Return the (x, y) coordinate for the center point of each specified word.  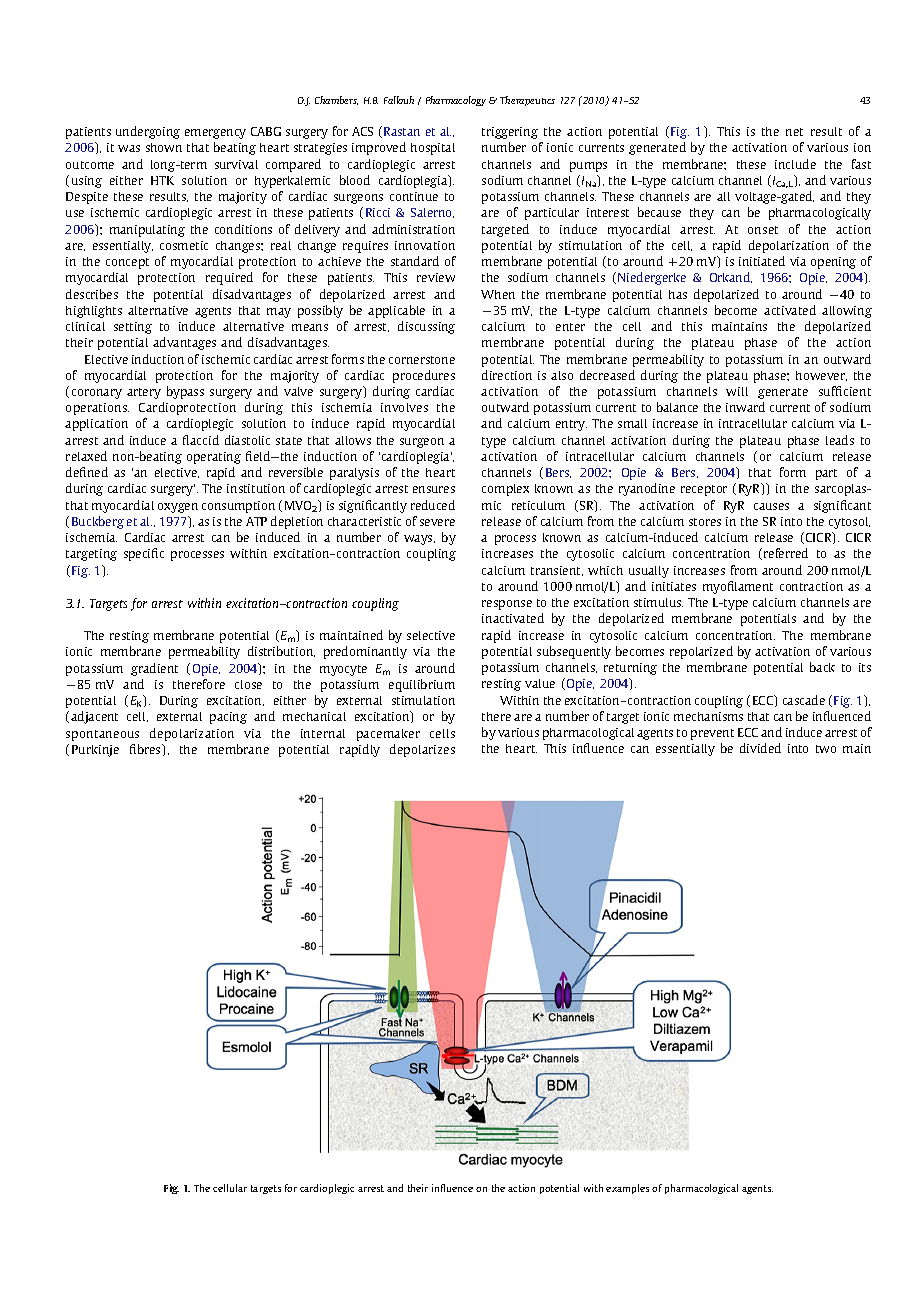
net (794, 132)
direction (507, 375)
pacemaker (388, 735)
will (737, 391)
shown (164, 147)
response (507, 605)
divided (760, 748)
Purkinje (95, 751)
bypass (185, 392)
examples (627, 1189)
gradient (154, 669)
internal (323, 733)
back (822, 667)
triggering (510, 133)
